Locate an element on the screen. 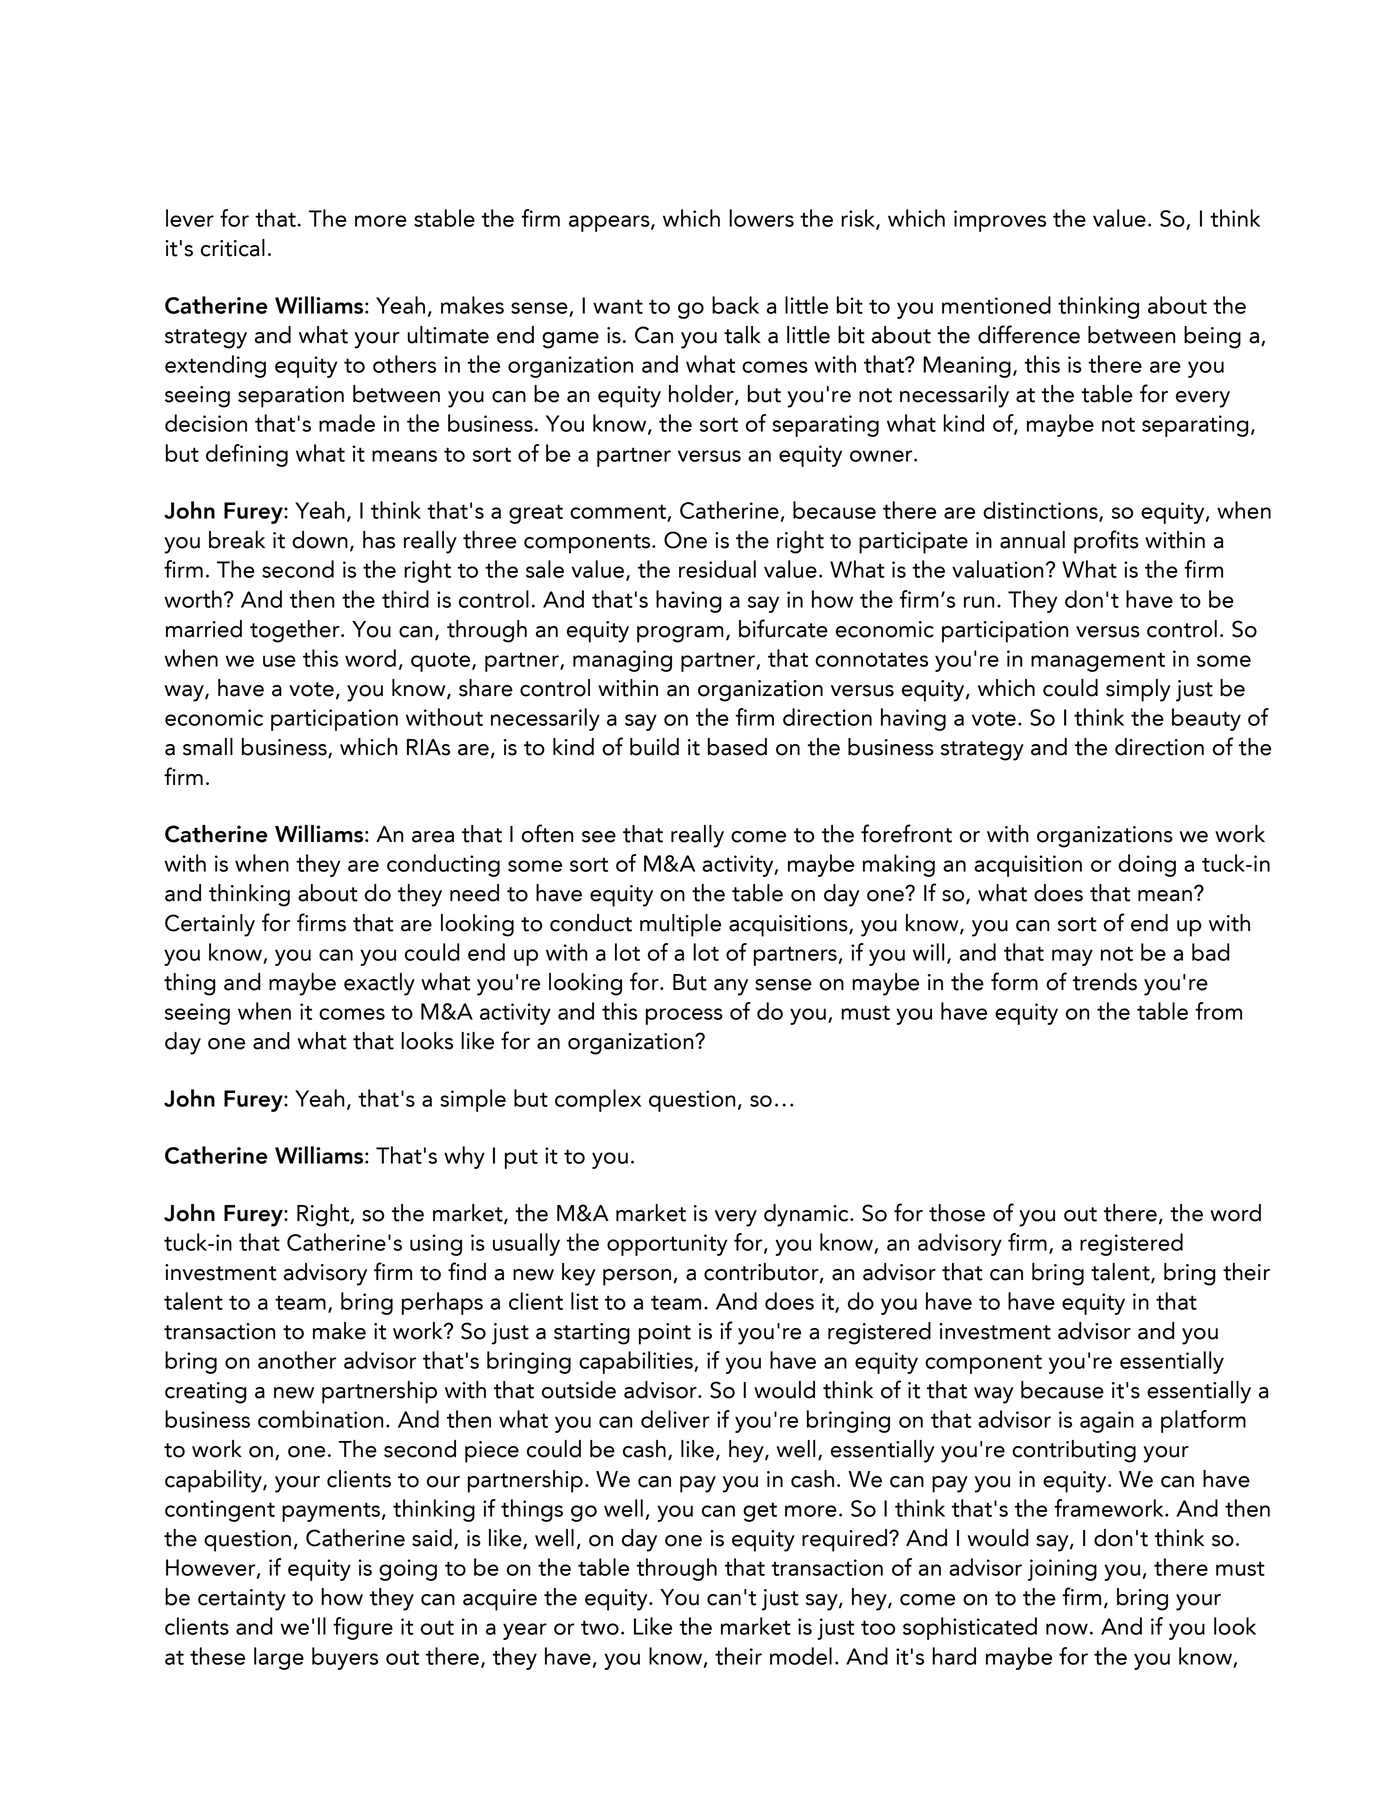 This screenshot has height=1808, width=1397. improves is located at coordinates (1000, 221).
